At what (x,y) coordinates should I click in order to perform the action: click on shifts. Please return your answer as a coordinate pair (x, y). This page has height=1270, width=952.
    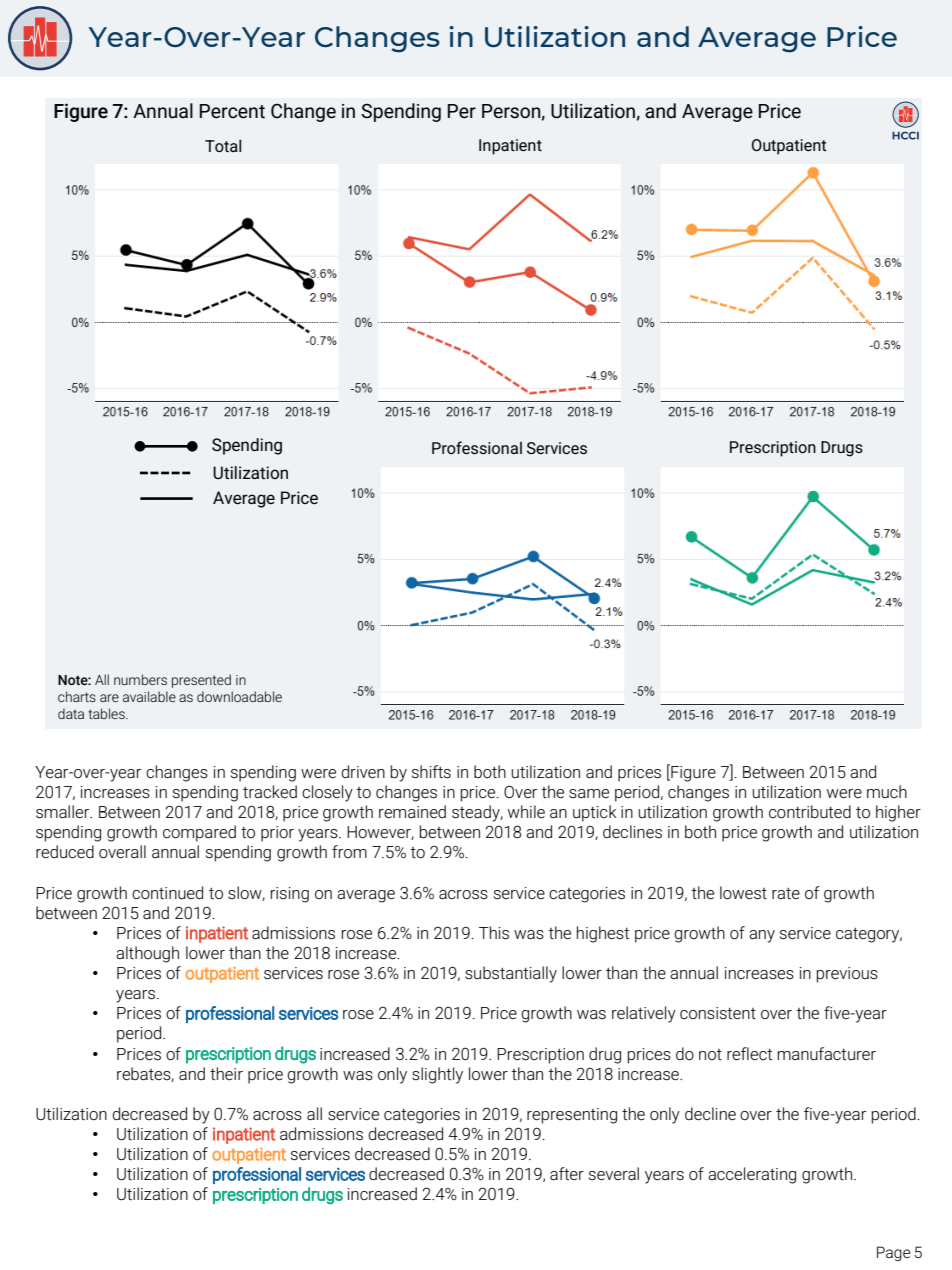
    Looking at the image, I should click on (431, 772).
